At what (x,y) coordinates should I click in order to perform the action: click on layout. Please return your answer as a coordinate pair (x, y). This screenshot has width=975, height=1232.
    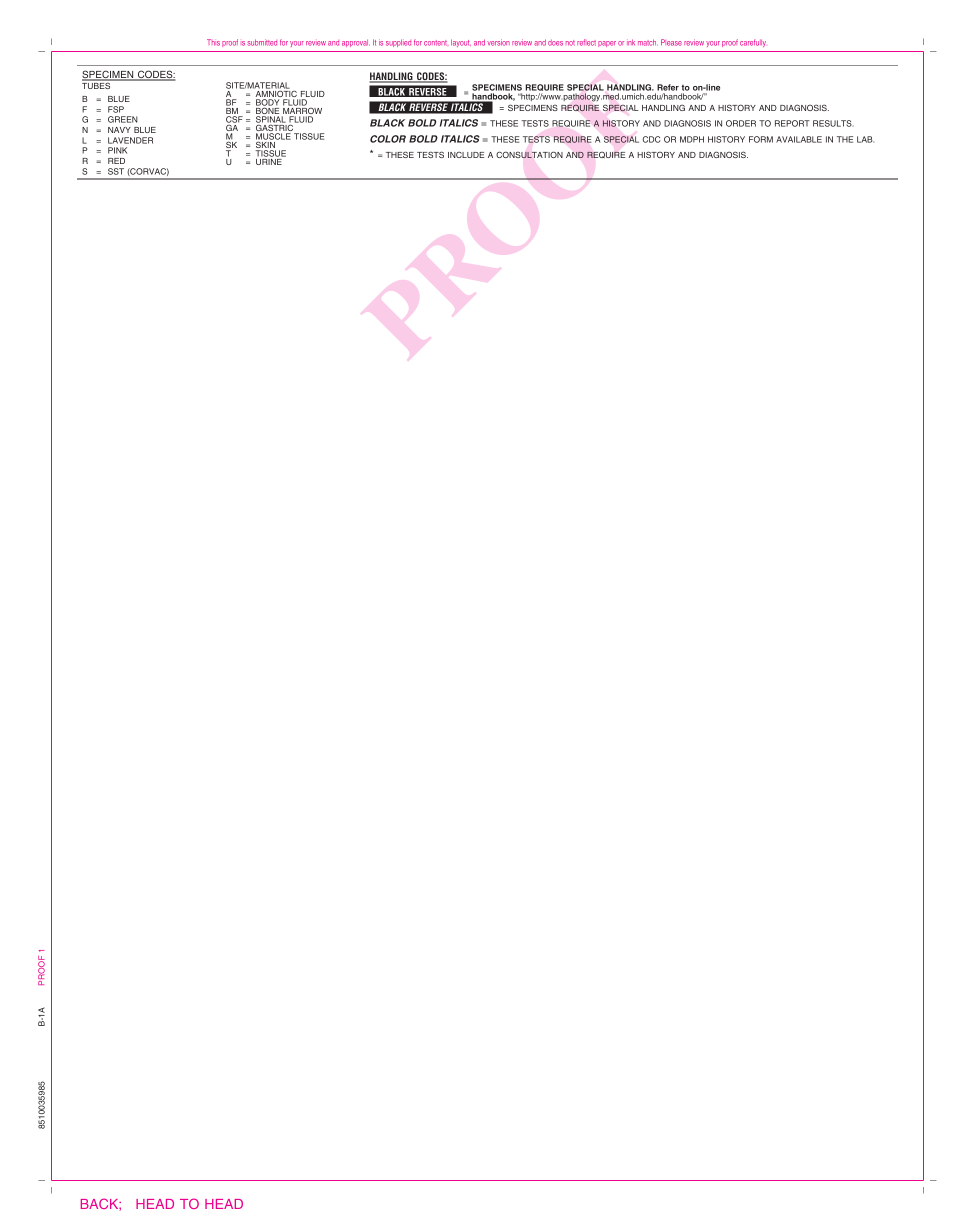
    Looking at the image, I should click on (461, 43).
